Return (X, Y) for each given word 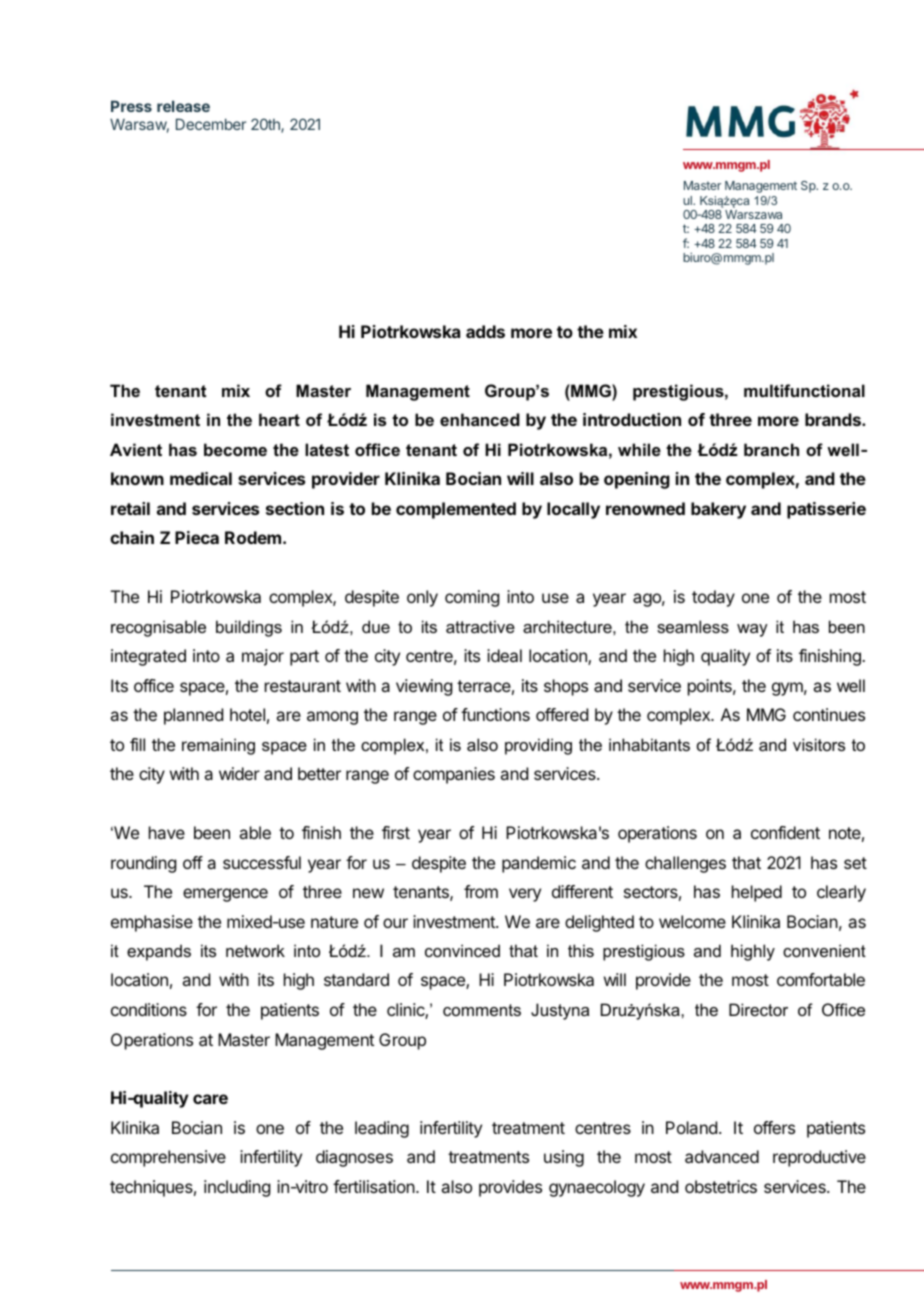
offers (774, 1127)
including (237, 1188)
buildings (249, 628)
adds (485, 331)
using (564, 1158)
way (752, 630)
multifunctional (804, 390)
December (211, 124)
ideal (504, 655)
